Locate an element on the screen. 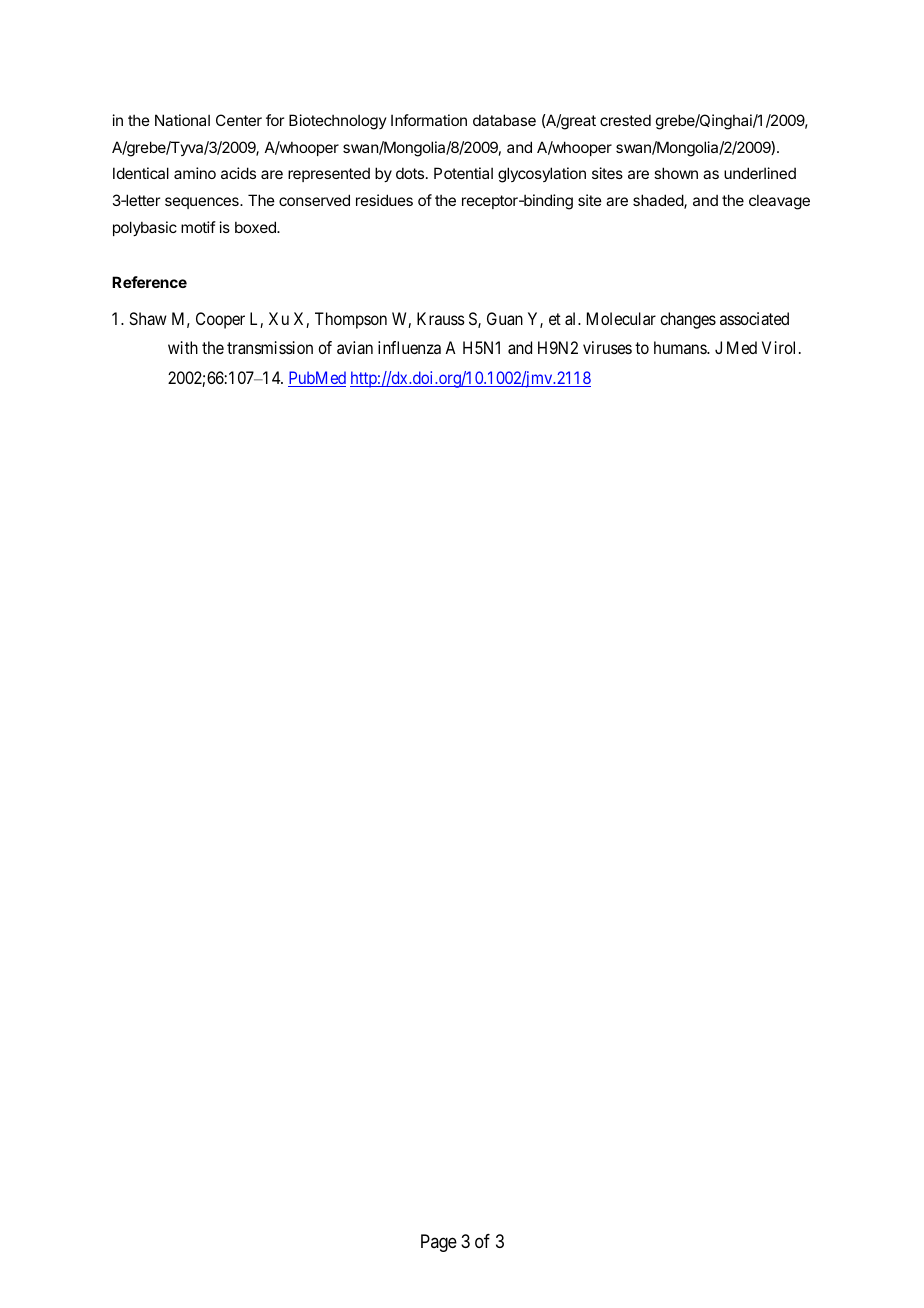  humans is located at coordinates (681, 347).
